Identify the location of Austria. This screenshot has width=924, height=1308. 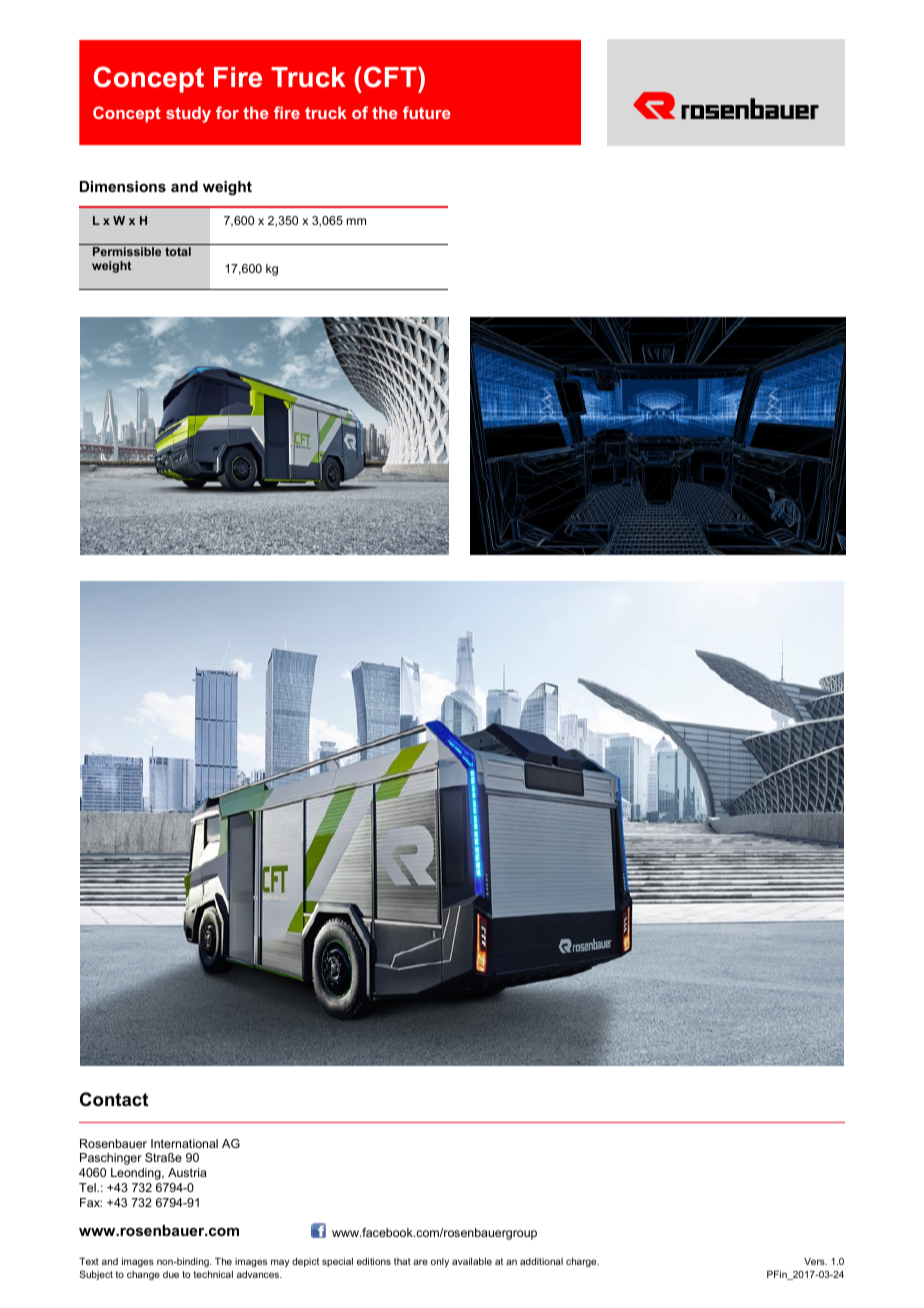
(187, 1172).
